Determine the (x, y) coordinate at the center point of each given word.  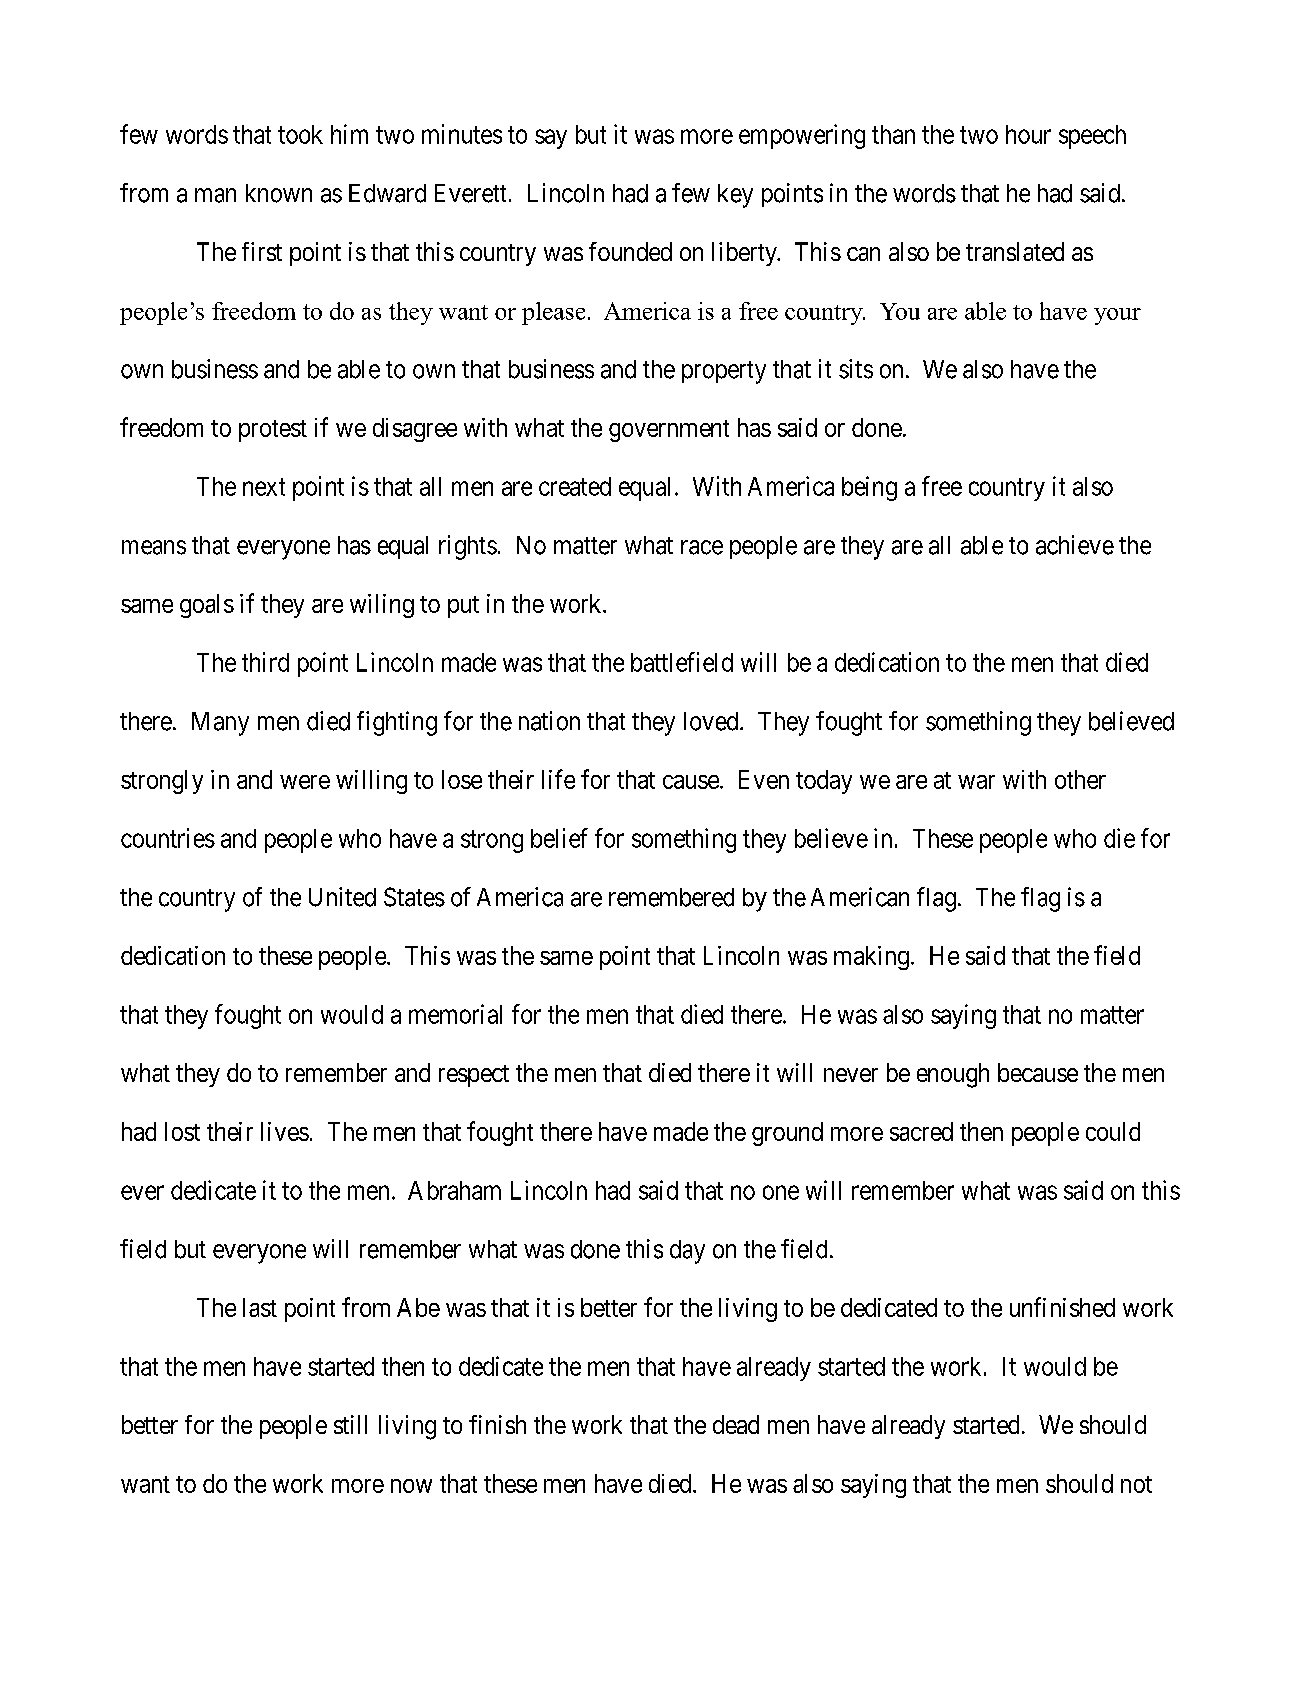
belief (559, 838)
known (279, 193)
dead (736, 1424)
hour (1028, 134)
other (1080, 779)
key (735, 196)
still (350, 1424)
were (305, 782)
